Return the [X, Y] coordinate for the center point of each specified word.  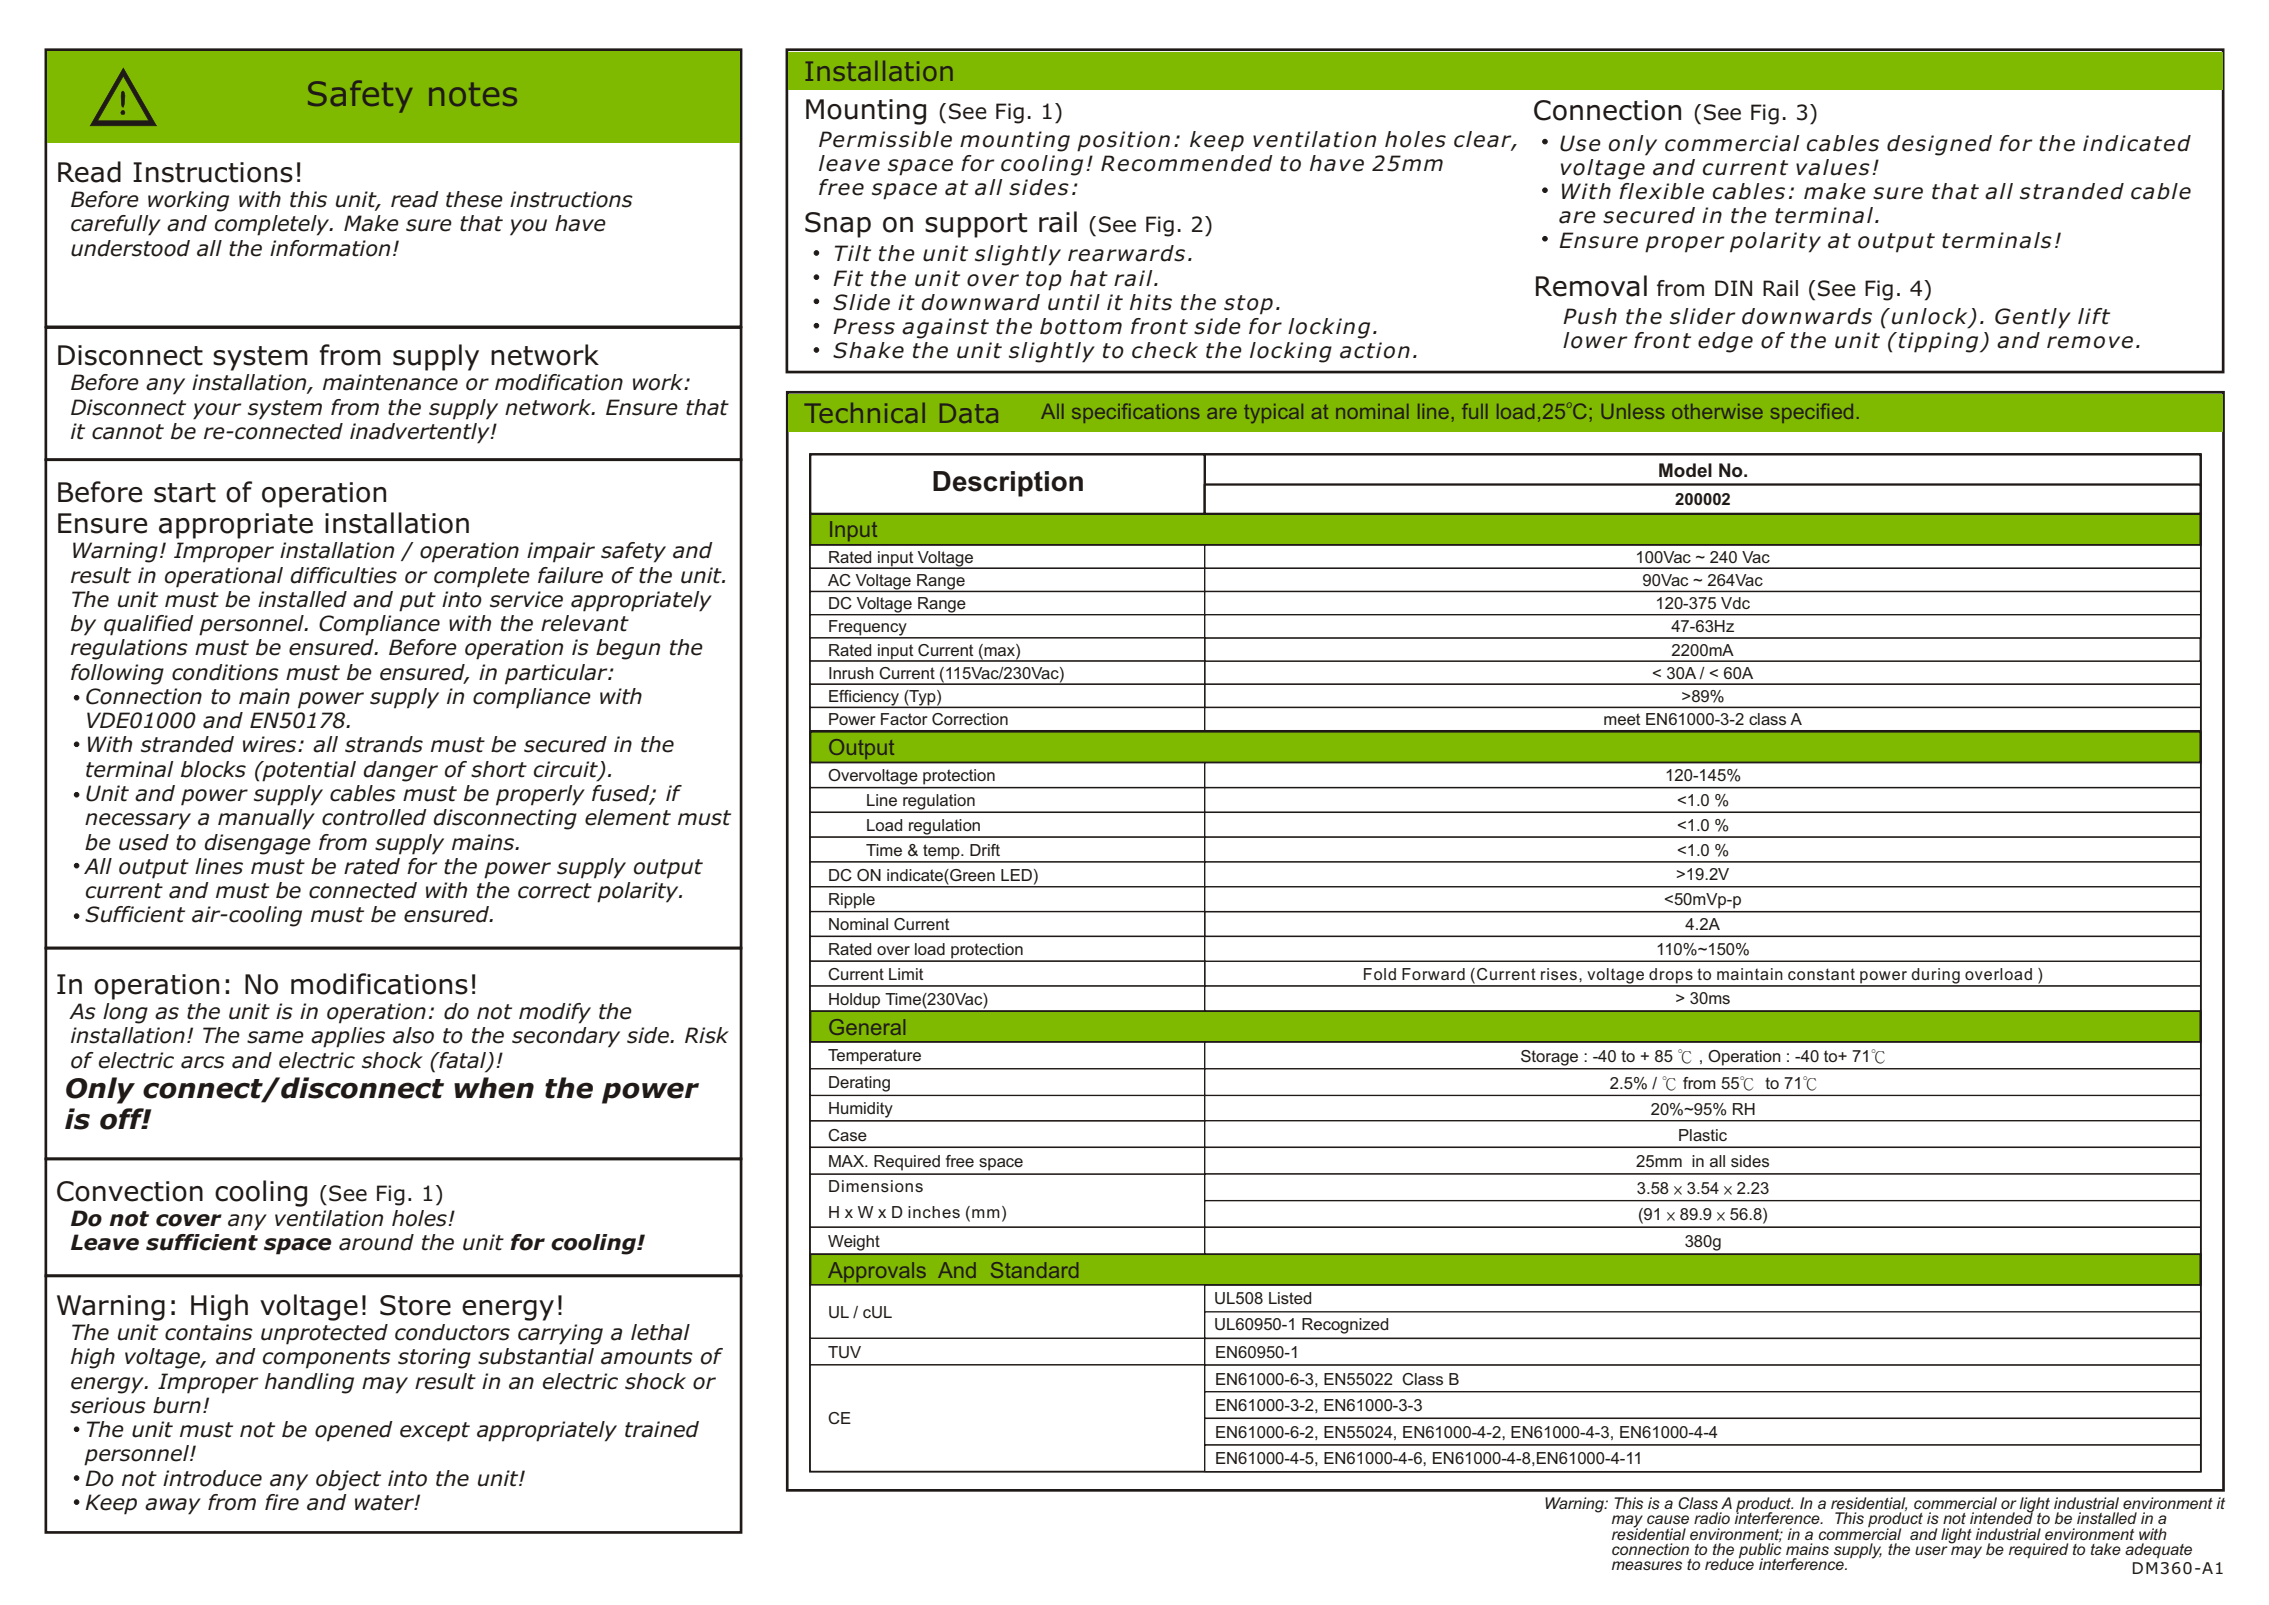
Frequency [868, 629]
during [1935, 977]
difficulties [343, 575]
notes [473, 94]
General [867, 1027]
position [1123, 141]
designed [1939, 145]
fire [282, 1502]
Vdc [1735, 603]
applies [348, 1037]
